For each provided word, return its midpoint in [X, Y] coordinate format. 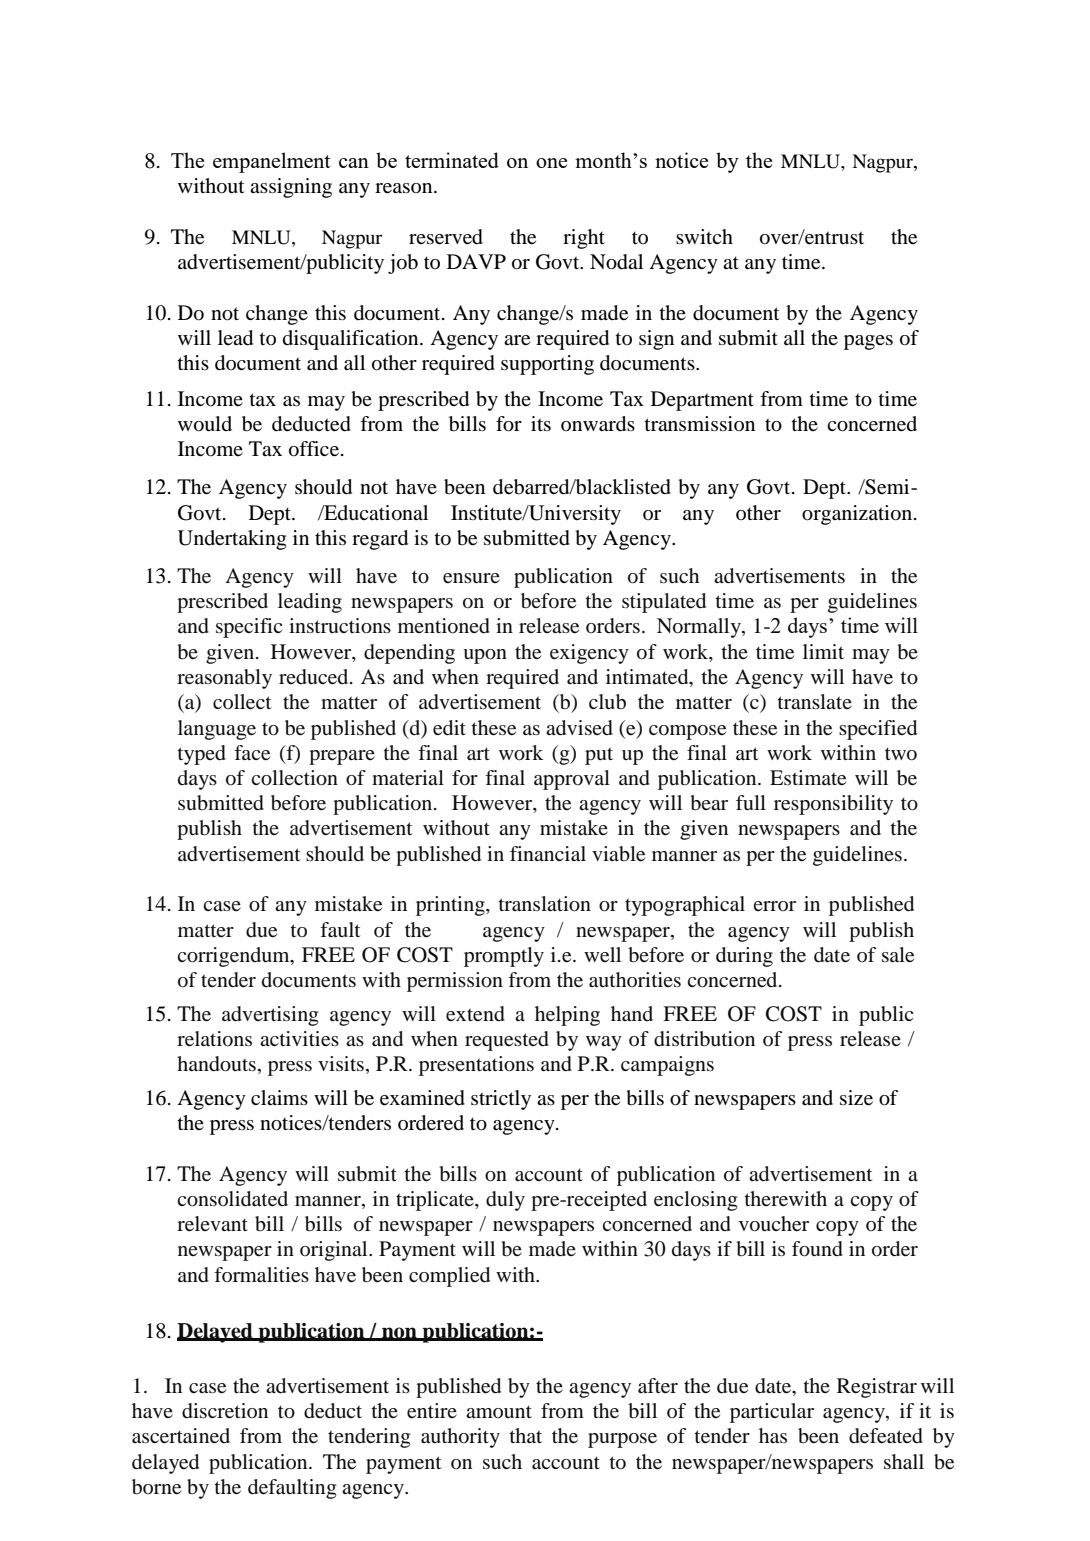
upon [485, 656]
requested [507, 1041]
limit [823, 651]
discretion [225, 1411]
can [354, 163]
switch [704, 236]
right [584, 239]
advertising [270, 1016]
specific [249, 628]
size [856, 1098]
